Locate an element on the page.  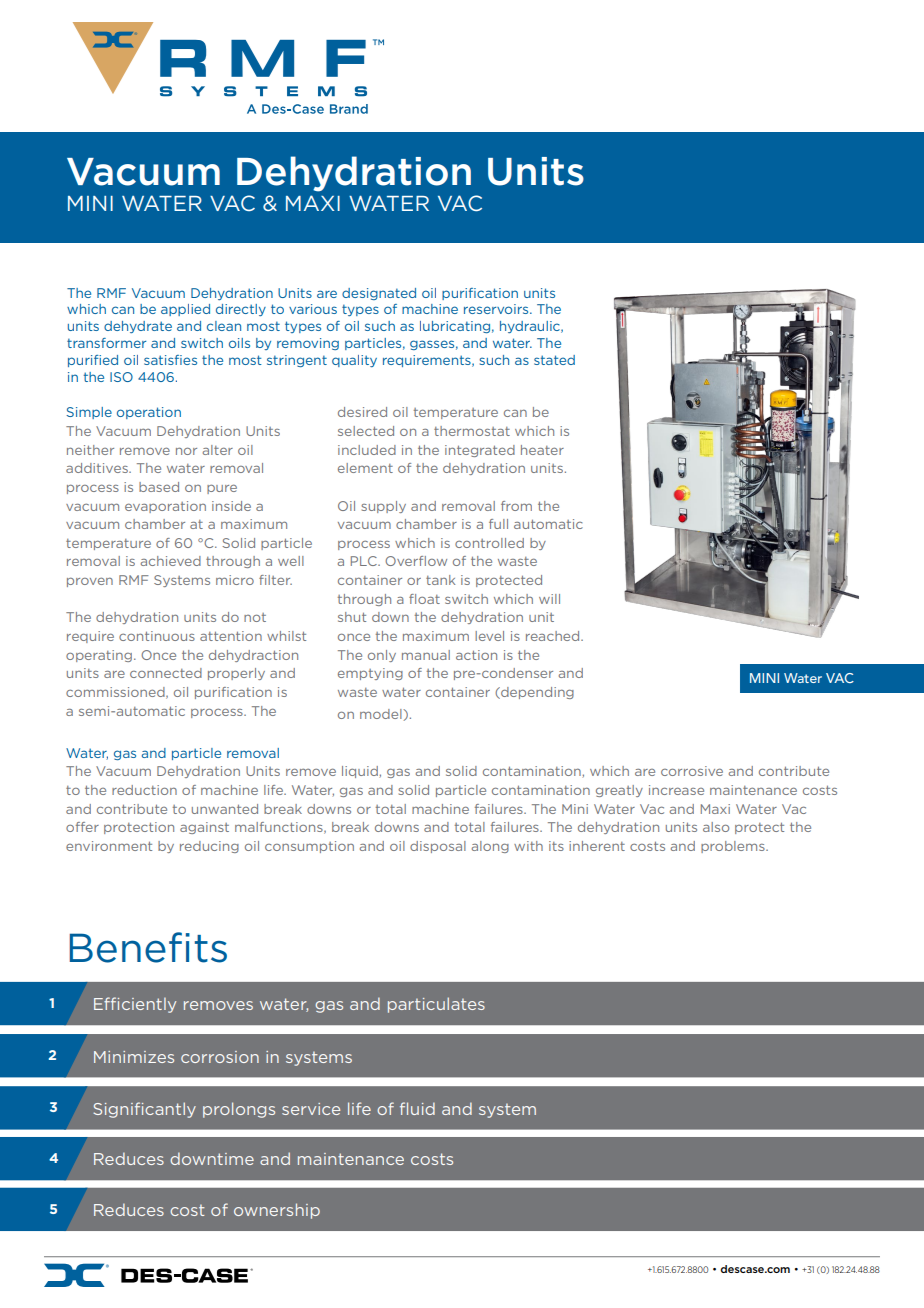
dehydrate is located at coordinates (138, 327).
